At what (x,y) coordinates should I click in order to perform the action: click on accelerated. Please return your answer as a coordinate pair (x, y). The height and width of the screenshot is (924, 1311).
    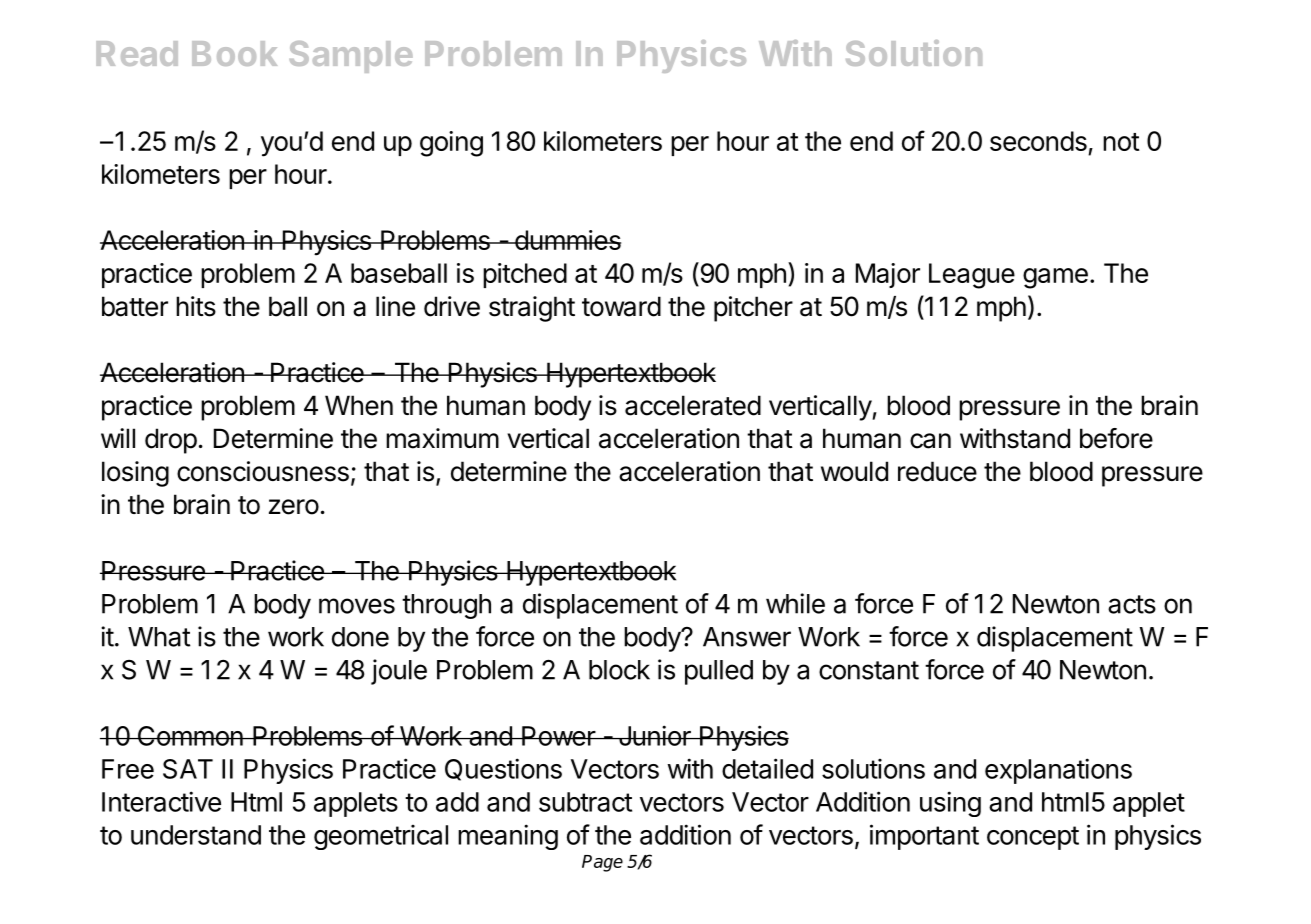
    Looking at the image, I should click on (693, 405).
